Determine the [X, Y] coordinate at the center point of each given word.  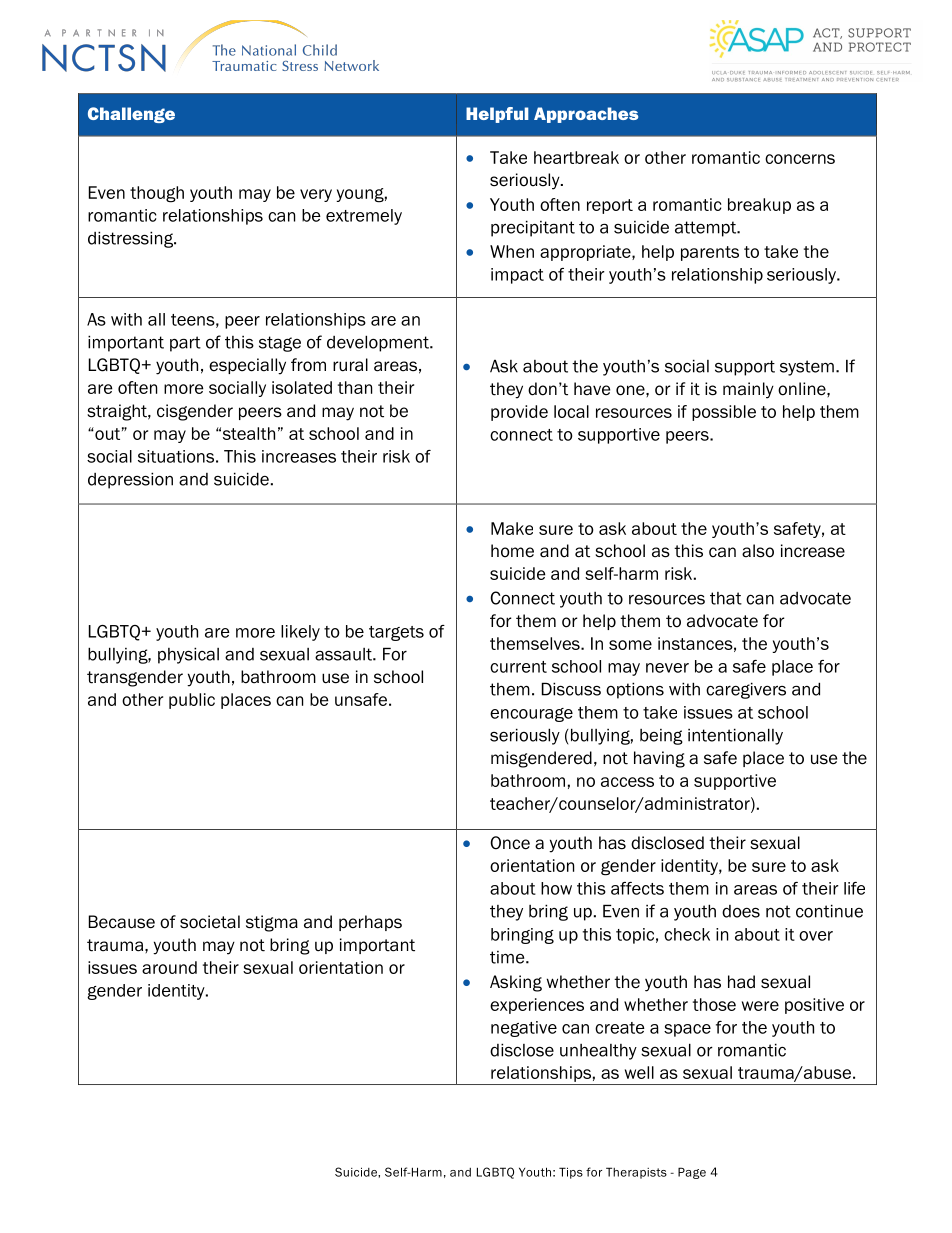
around [169, 967]
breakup [759, 206]
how [556, 888]
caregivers [746, 690]
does [741, 911]
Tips [571, 1173]
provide [519, 413]
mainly [748, 390]
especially [247, 366]
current [518, 667]
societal [210, 922]
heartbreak [576, 157]
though [157, 194]
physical [188, 655]
